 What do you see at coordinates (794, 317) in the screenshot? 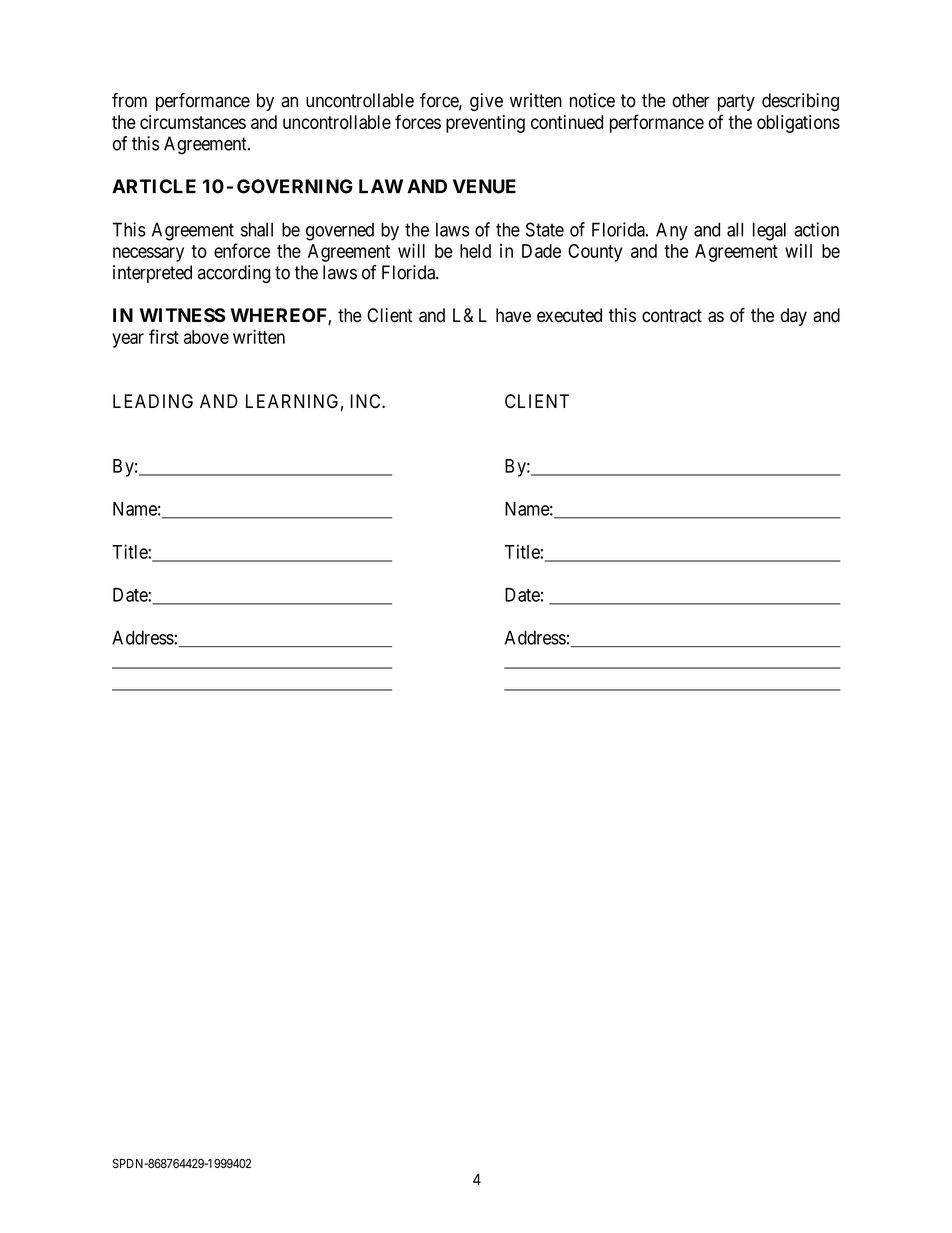
I see `day` at bounding box center [794, 317].
